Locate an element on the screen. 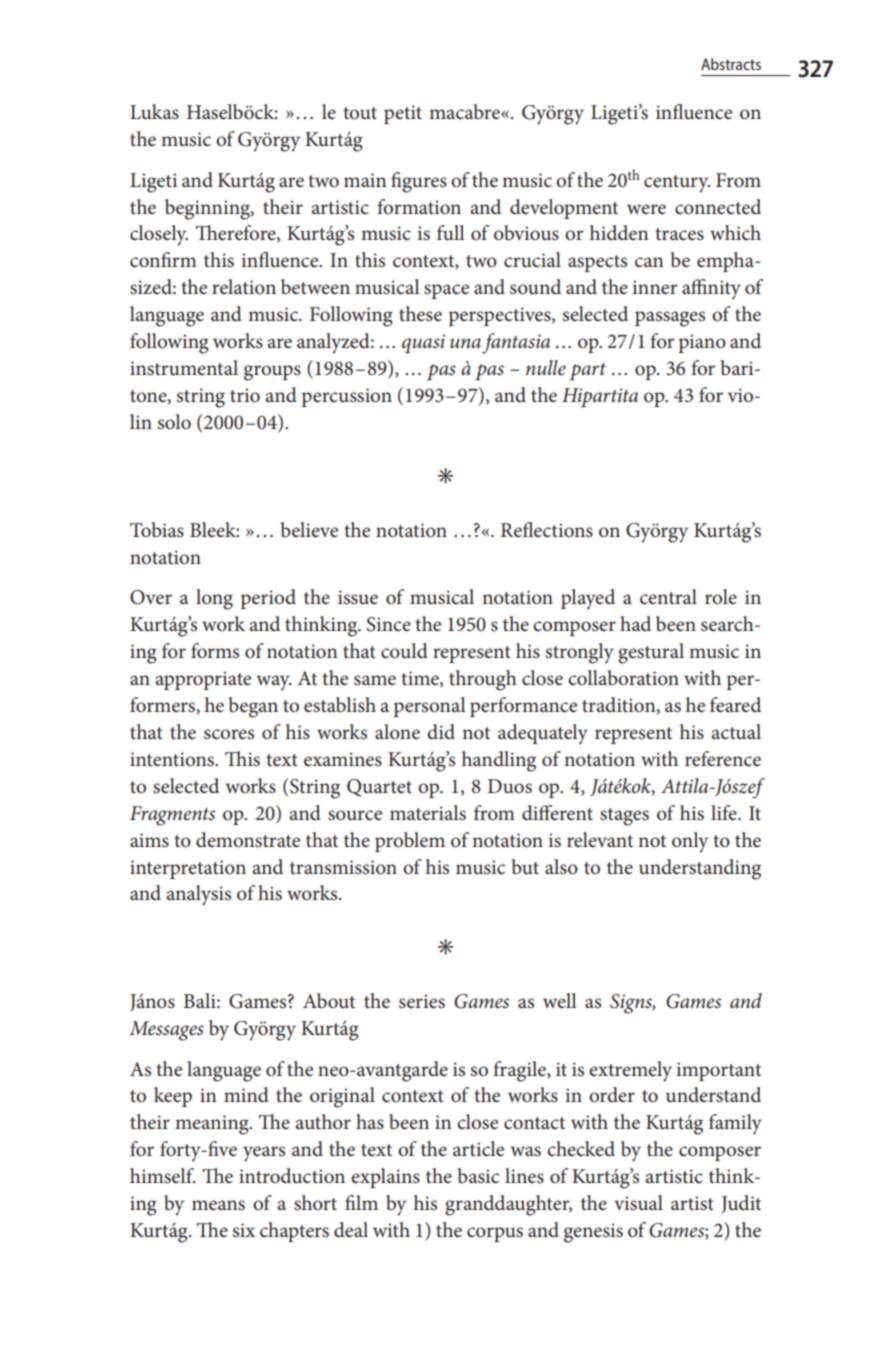 Image resolution: width=893 pixels, height=1372 pixels. basic is located at coordinates (478, 1176).
